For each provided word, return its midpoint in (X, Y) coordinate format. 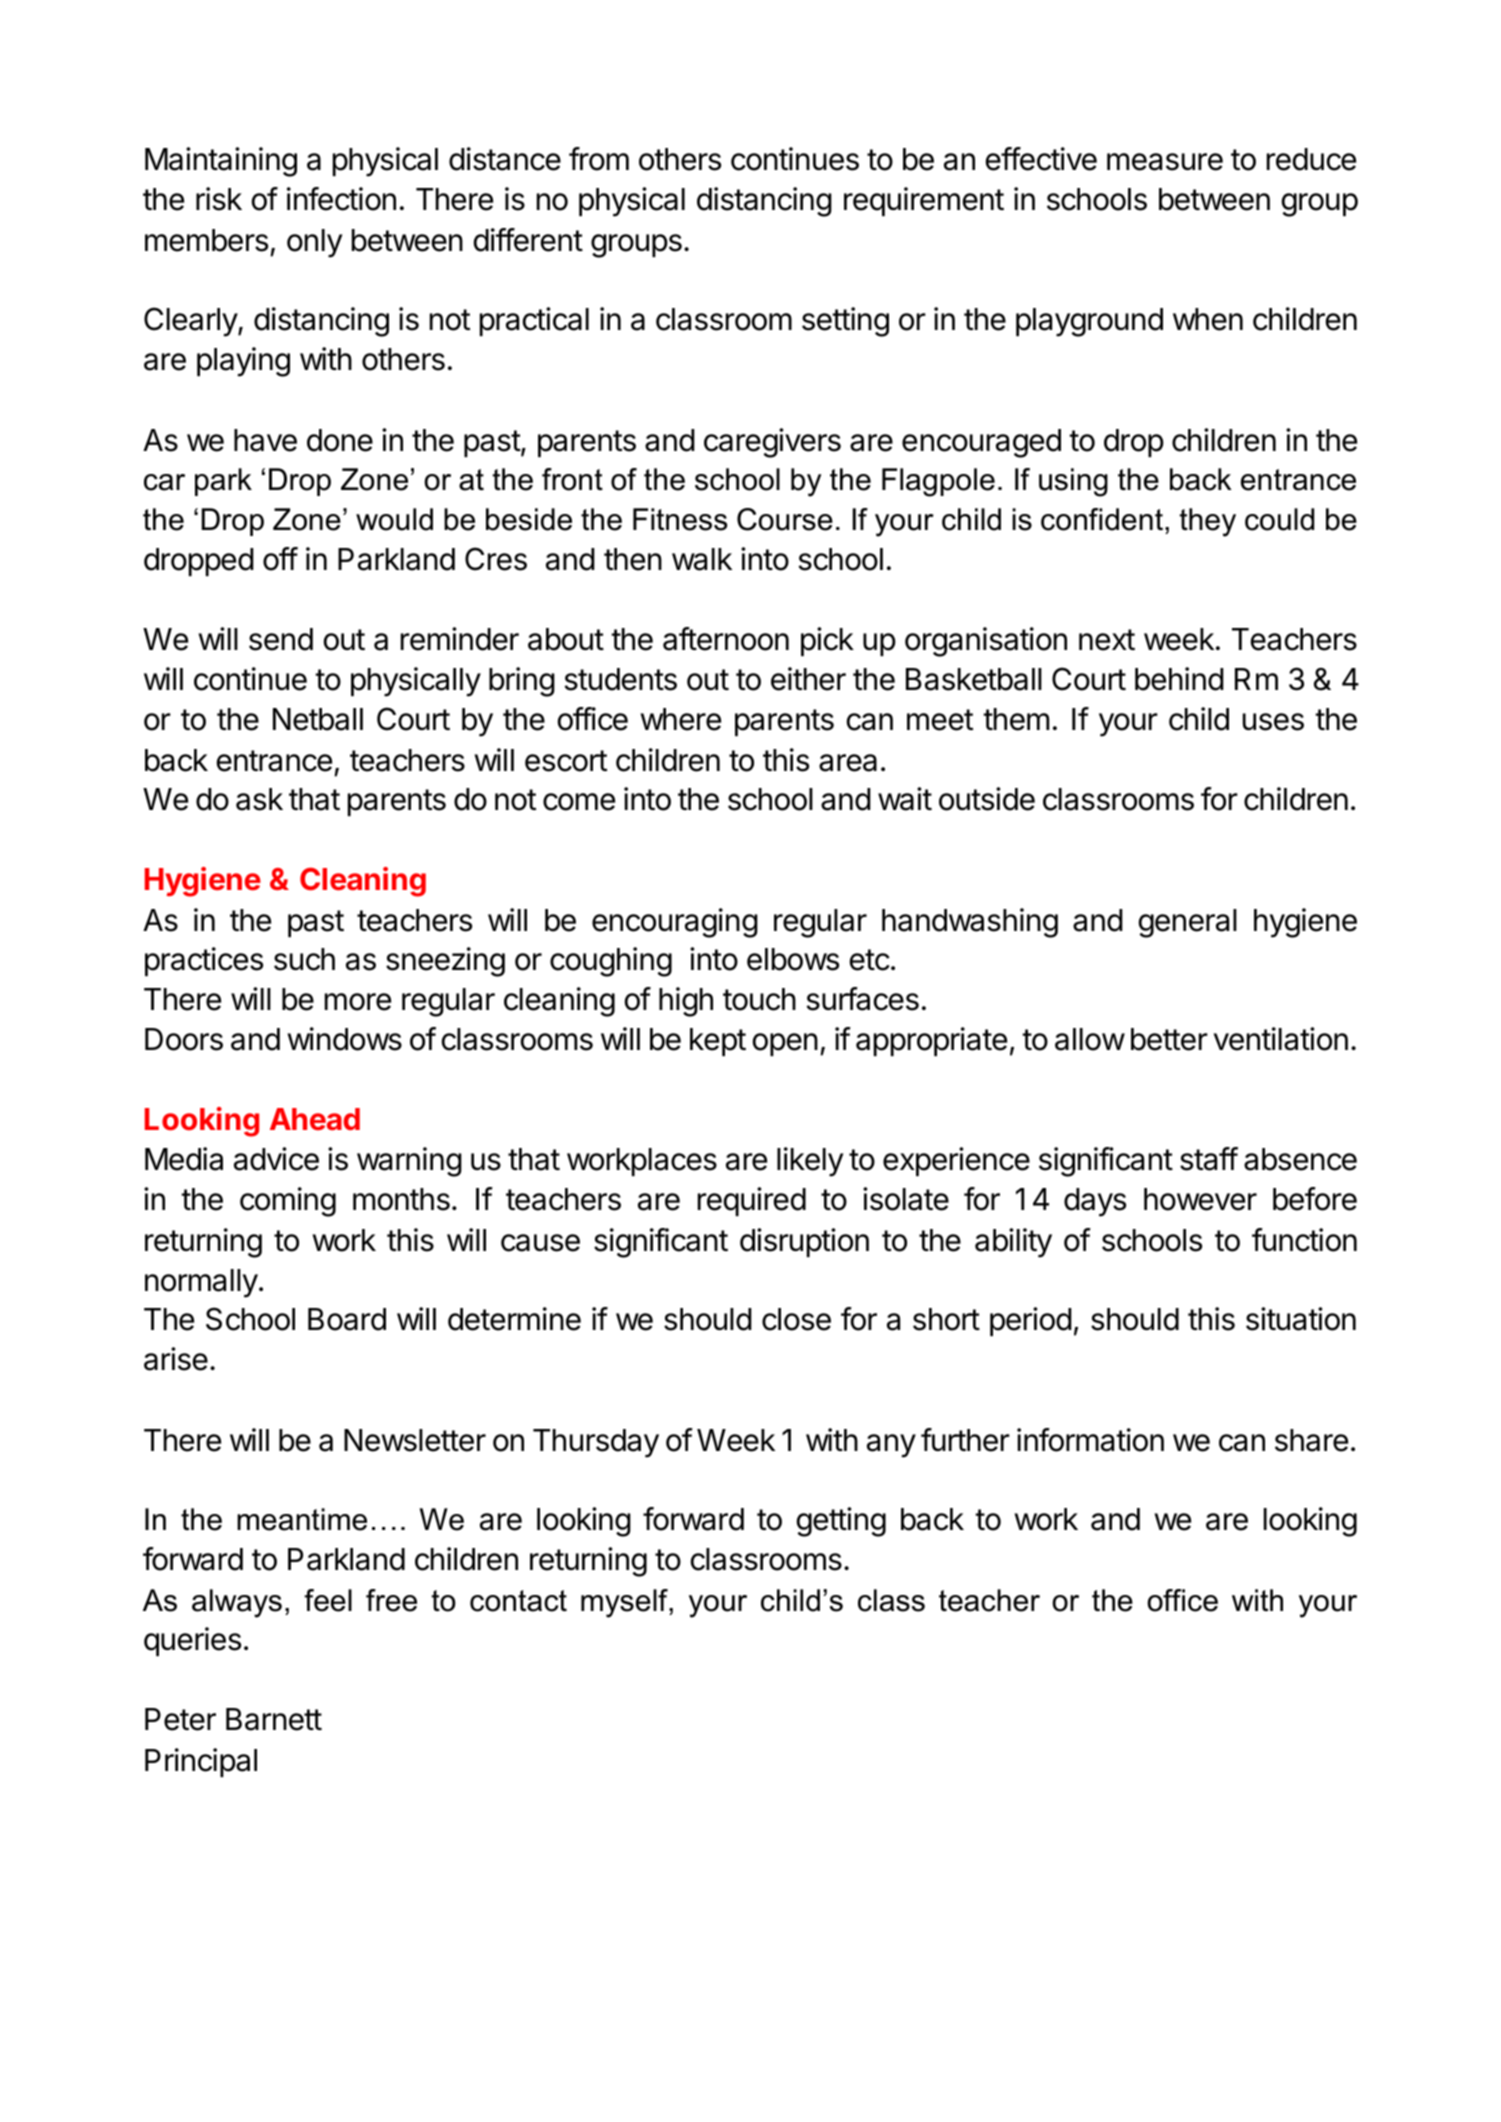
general (1188, 923)
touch (759, 999)
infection (341, 199)
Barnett (274, 1719)
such (304, 959)
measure (1165, 162)
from (599, 159)
